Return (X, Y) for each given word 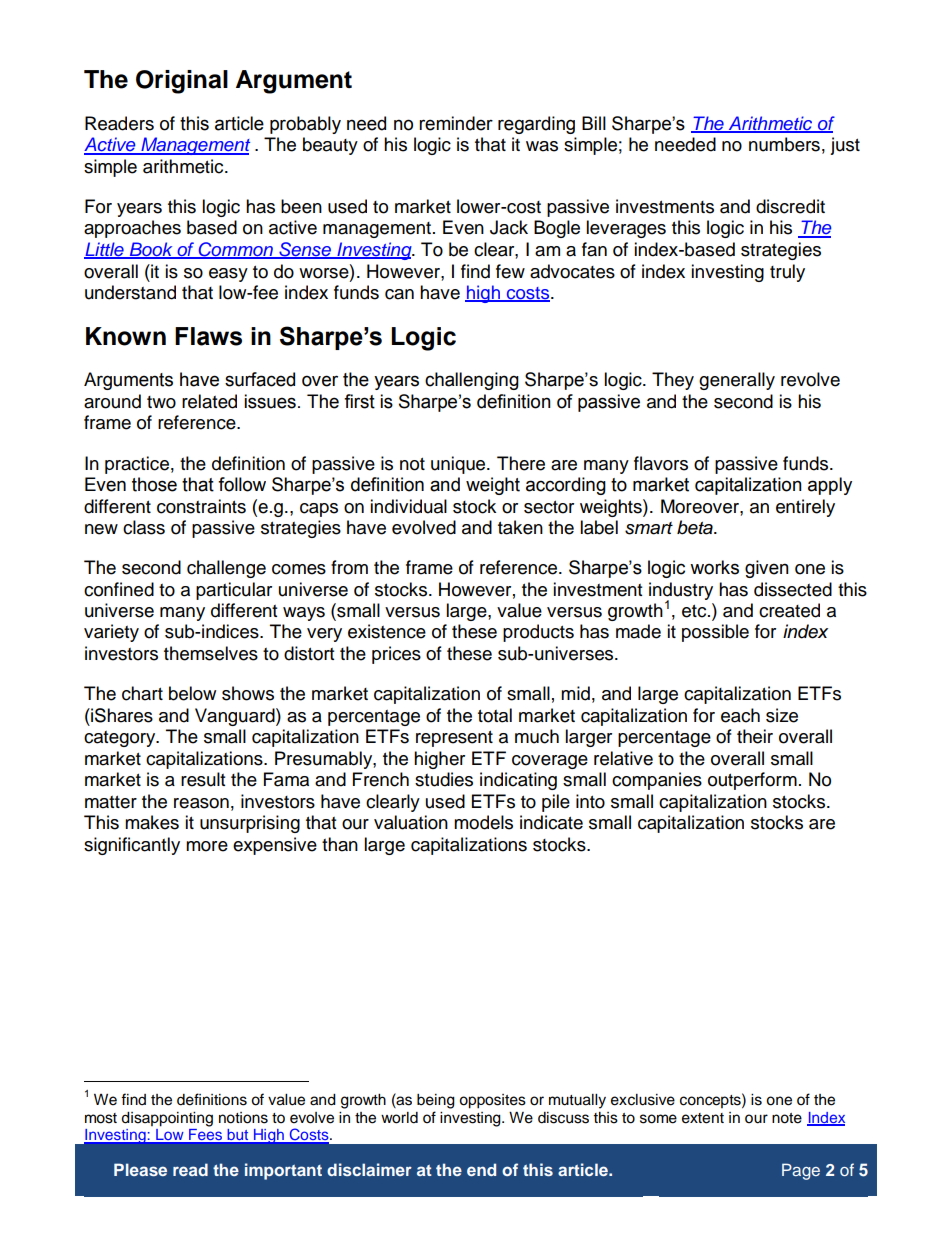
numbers (784, 144)
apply (830, 486)
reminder (456, 123)
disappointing (167, 1119)
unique (459, 465)
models (483, 822)
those (154, 484)
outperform (752, 781)
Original (182, 82)
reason (201, 803)
